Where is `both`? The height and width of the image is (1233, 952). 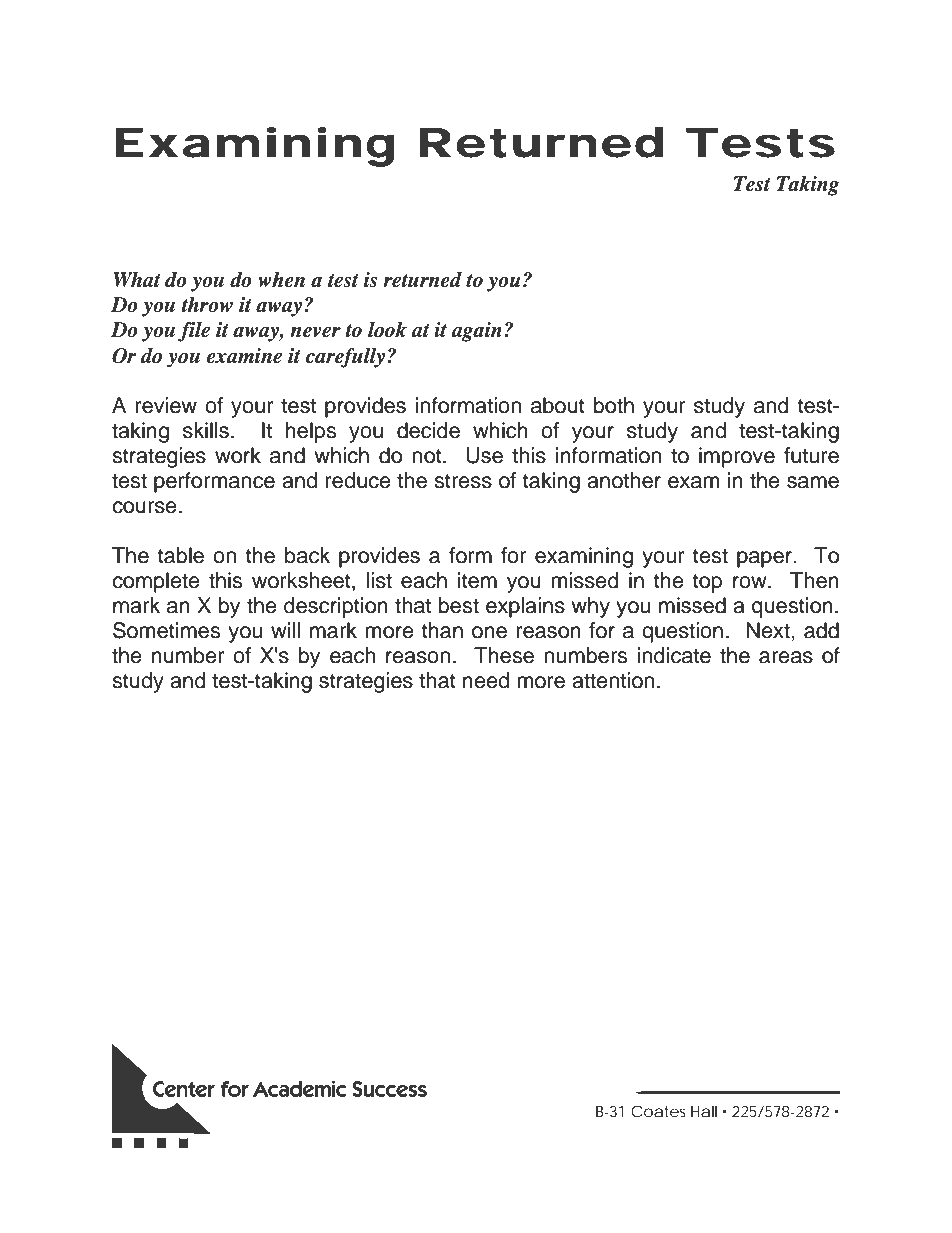 both is located at coordinates (614, 405).
